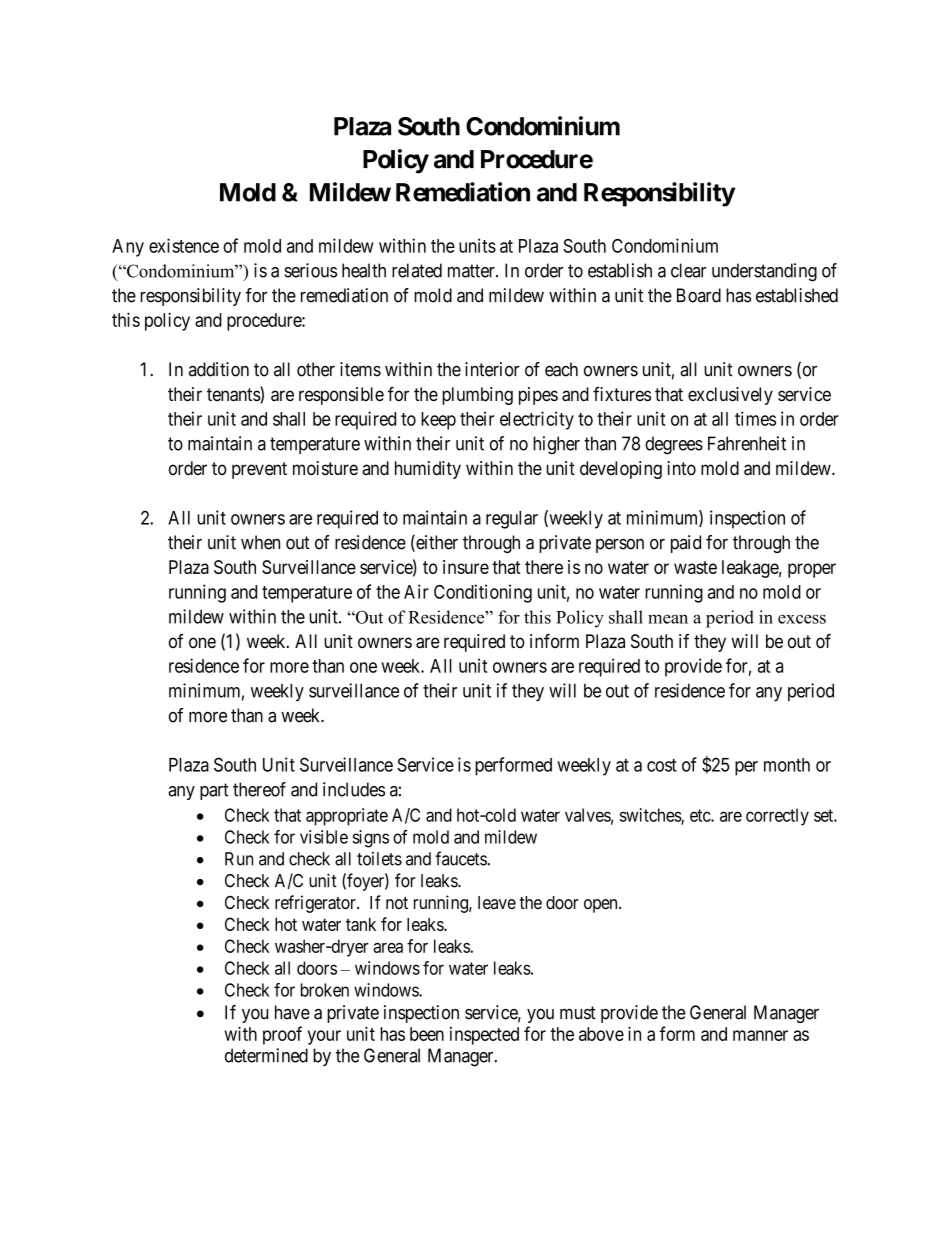 This document has width=952, height=1233. Describe the element at coordinates (760, 1035) in the document. I see `manner` at that location.
